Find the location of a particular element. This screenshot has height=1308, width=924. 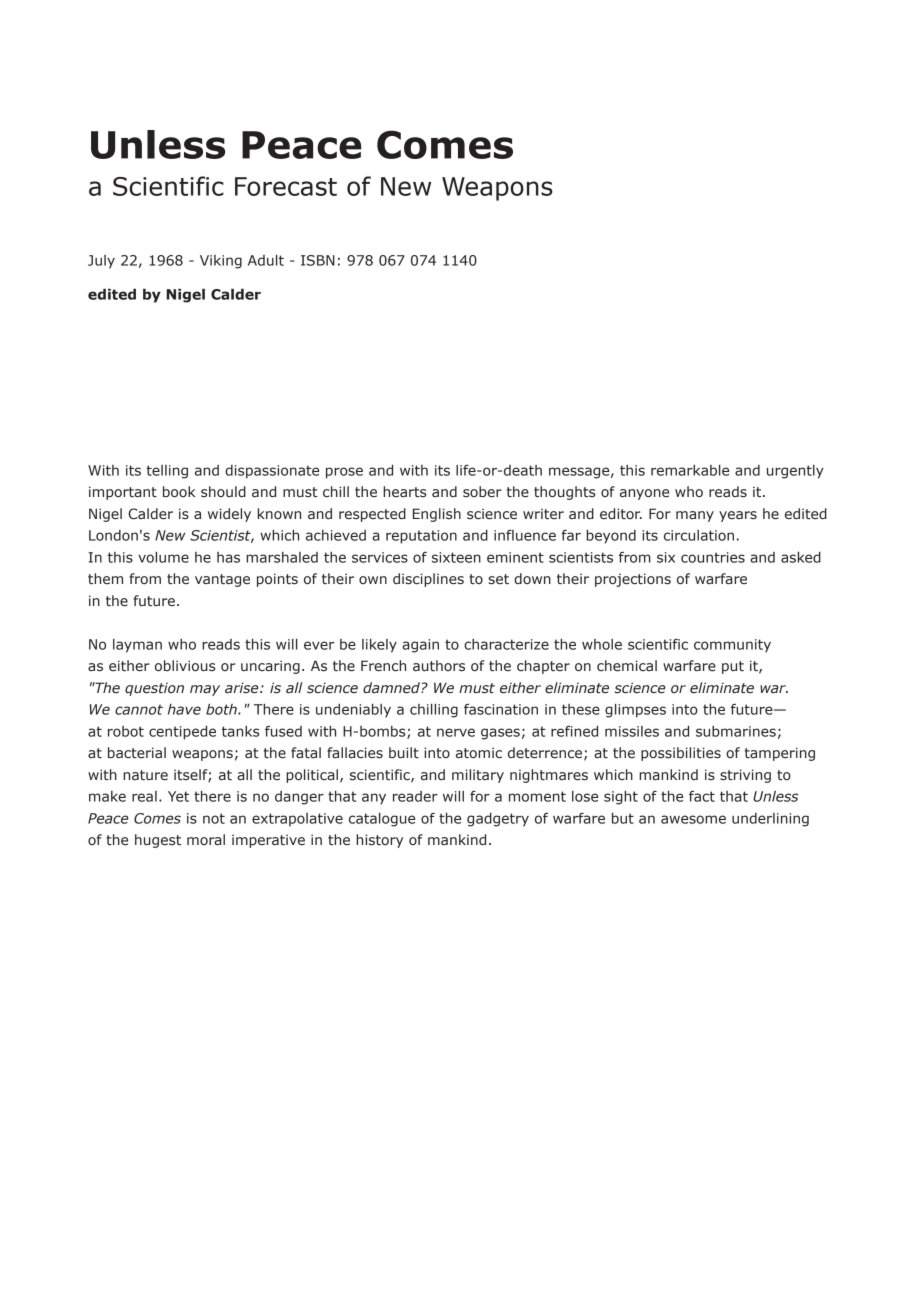

years is located at coordinates (738, 516).
